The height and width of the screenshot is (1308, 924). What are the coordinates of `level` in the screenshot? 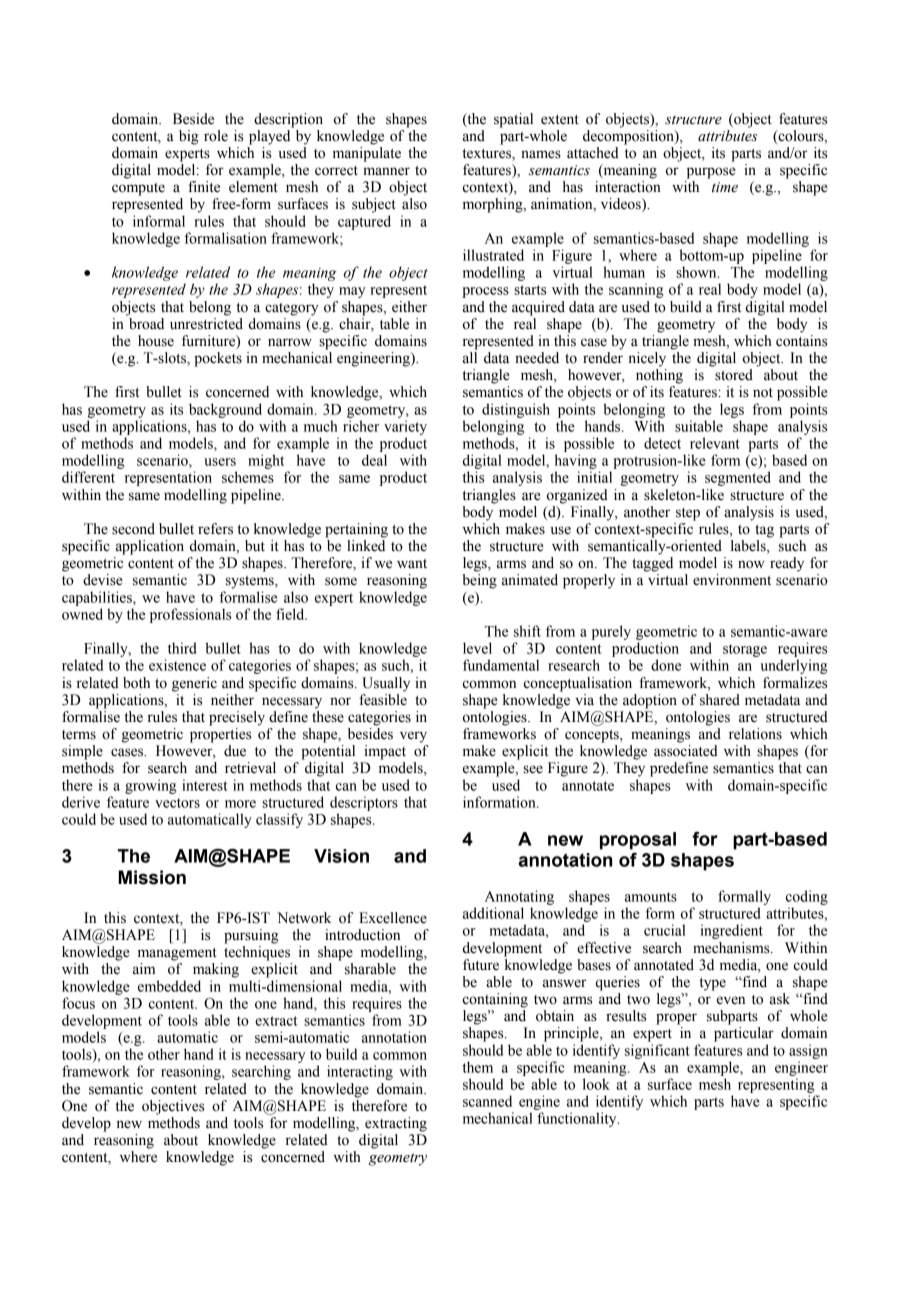 It's located at (477, 648).
